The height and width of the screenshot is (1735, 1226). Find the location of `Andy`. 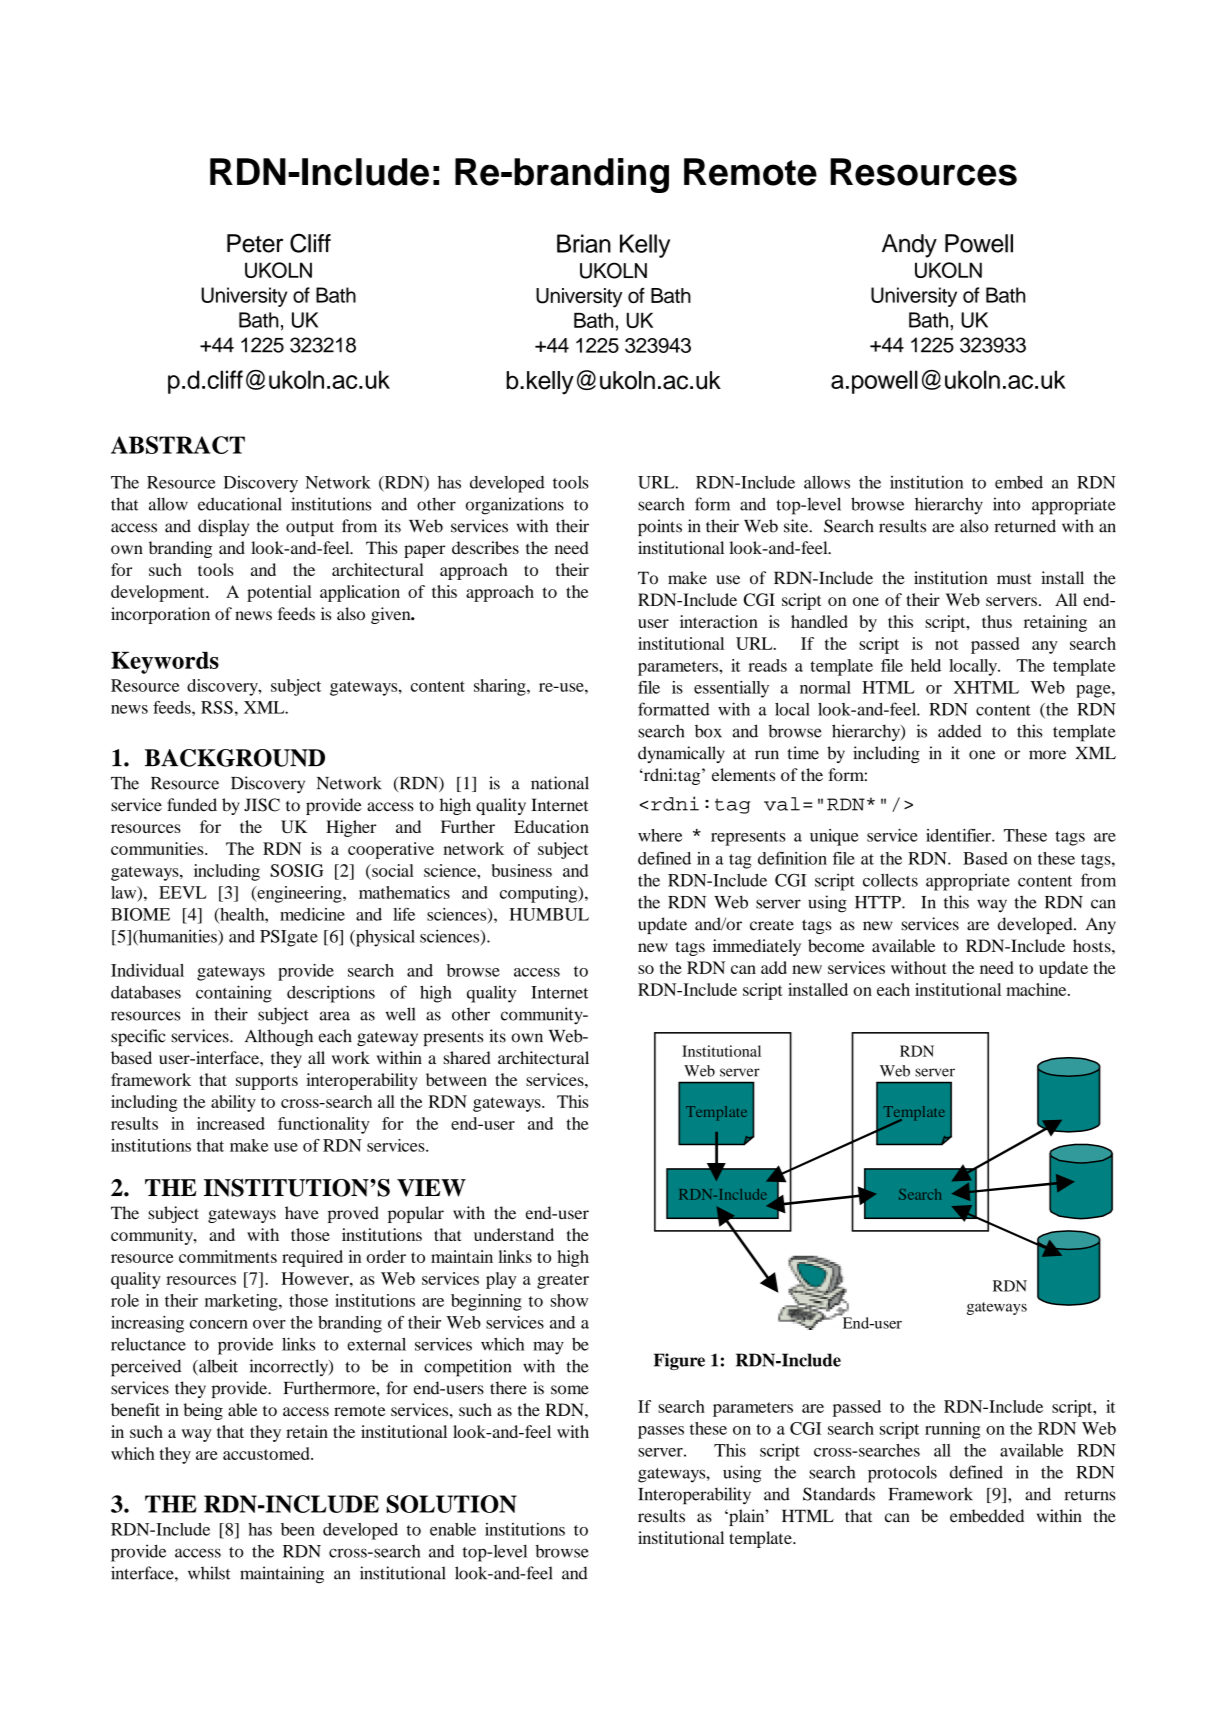

Andy is located at coordinates (909, 246).
